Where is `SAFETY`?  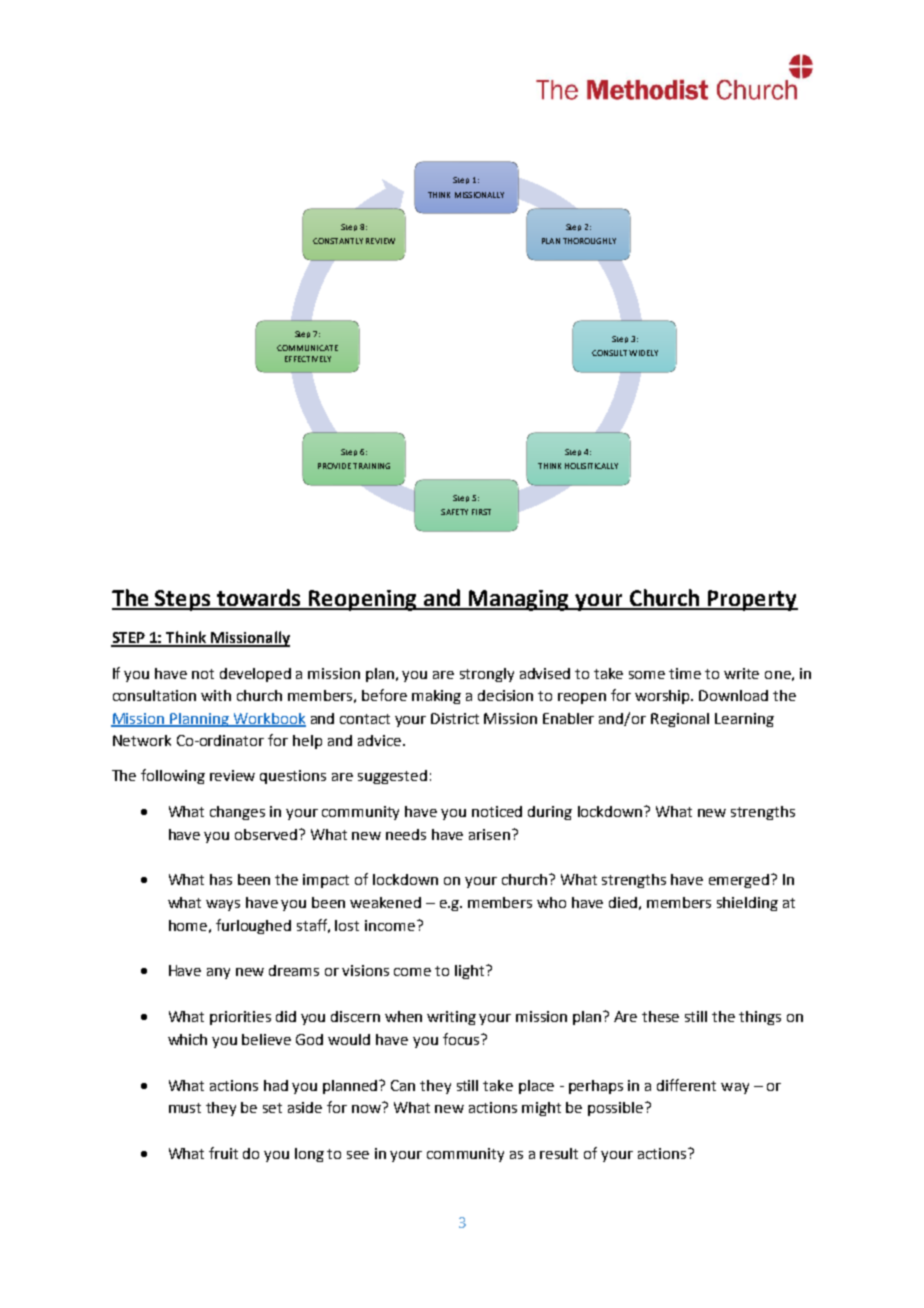 SAFETY is located at coordinates (454, 512).
